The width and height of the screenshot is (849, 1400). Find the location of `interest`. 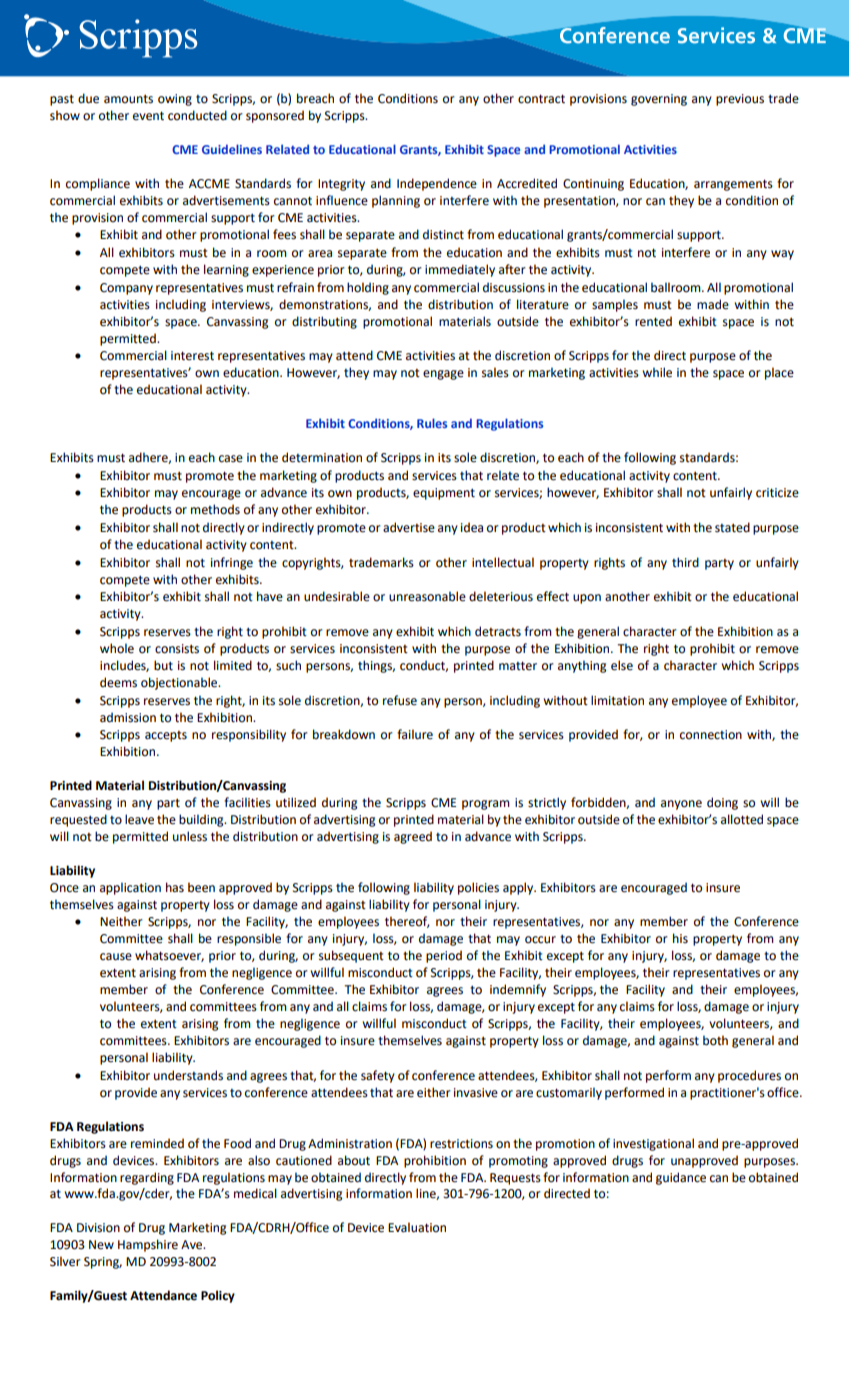

interest is located at coordinates (192, 356).
